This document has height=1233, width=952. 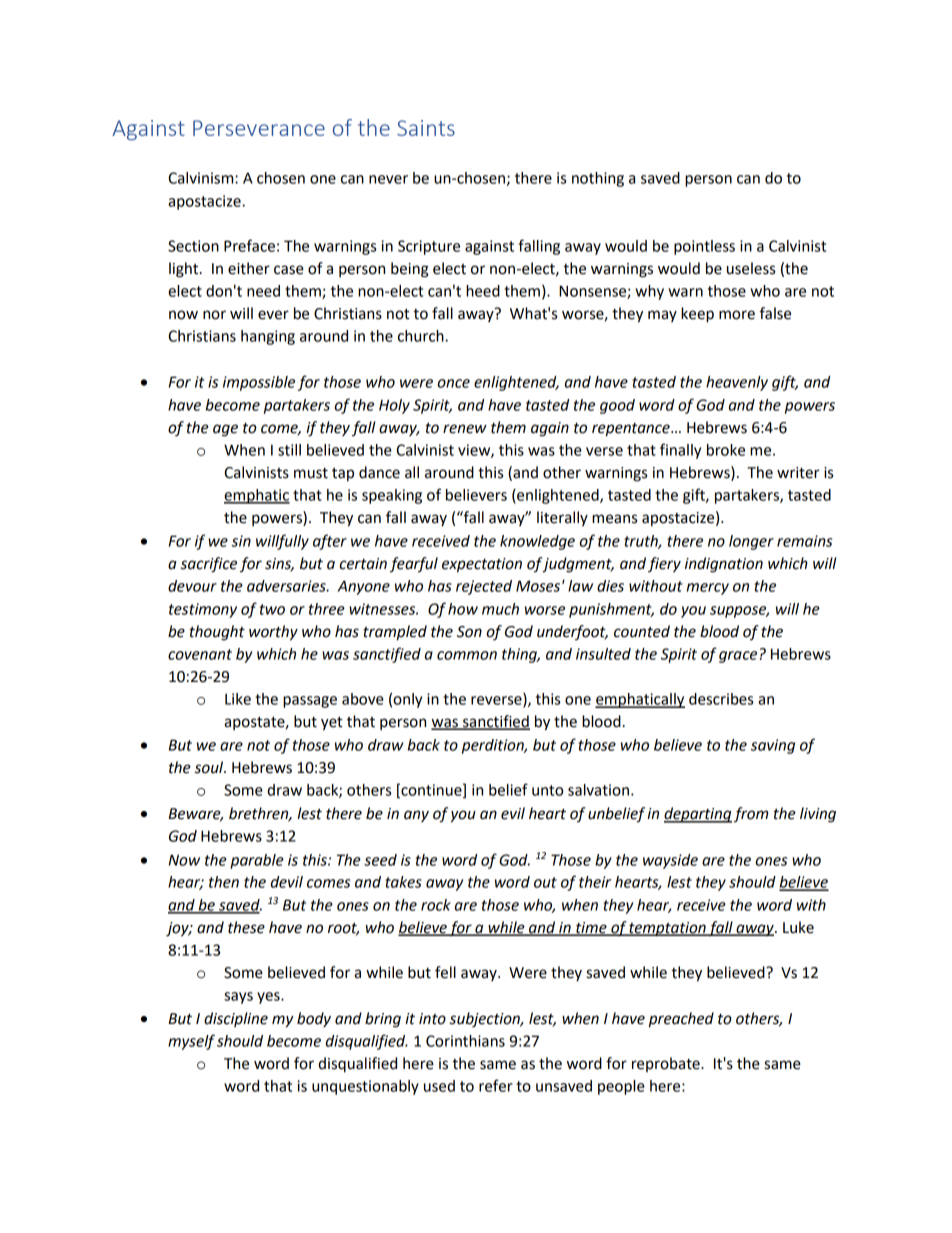 What do you see at coordinates (737, 383) in the document?
I see `heavenly` at bounding box center [737, 383].
